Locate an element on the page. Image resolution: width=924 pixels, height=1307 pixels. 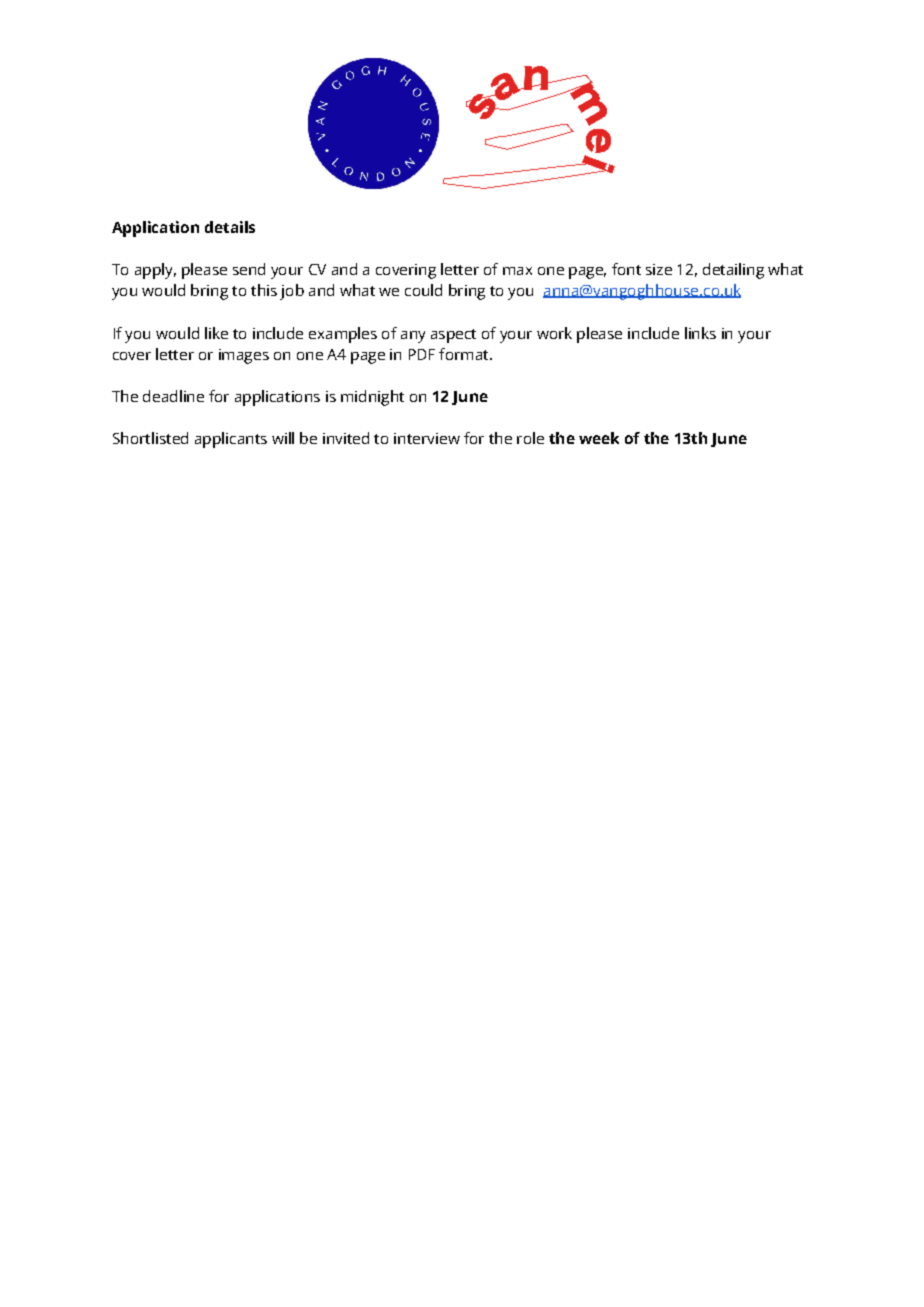
this is located at coordinates (264, 290).
